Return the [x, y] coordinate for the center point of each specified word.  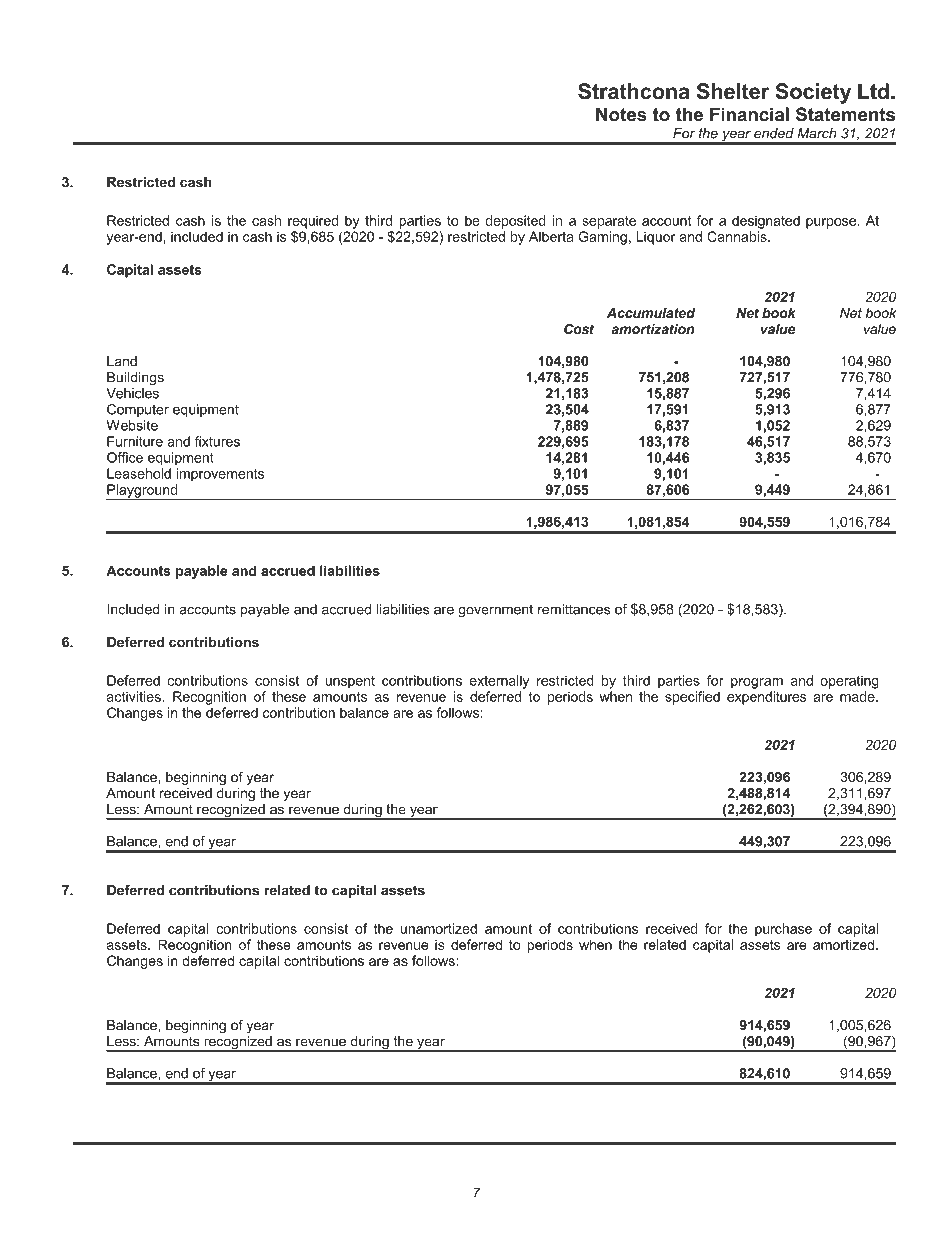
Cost [579, 329]
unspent [350, 682]
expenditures [767, 698]
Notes [621, 114]
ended [774, 133]
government [495, 611]
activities [135, 696]
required [313, 223]
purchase [783, 930]
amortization [653, 329]
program [757, 683]
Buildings [135, 379]
